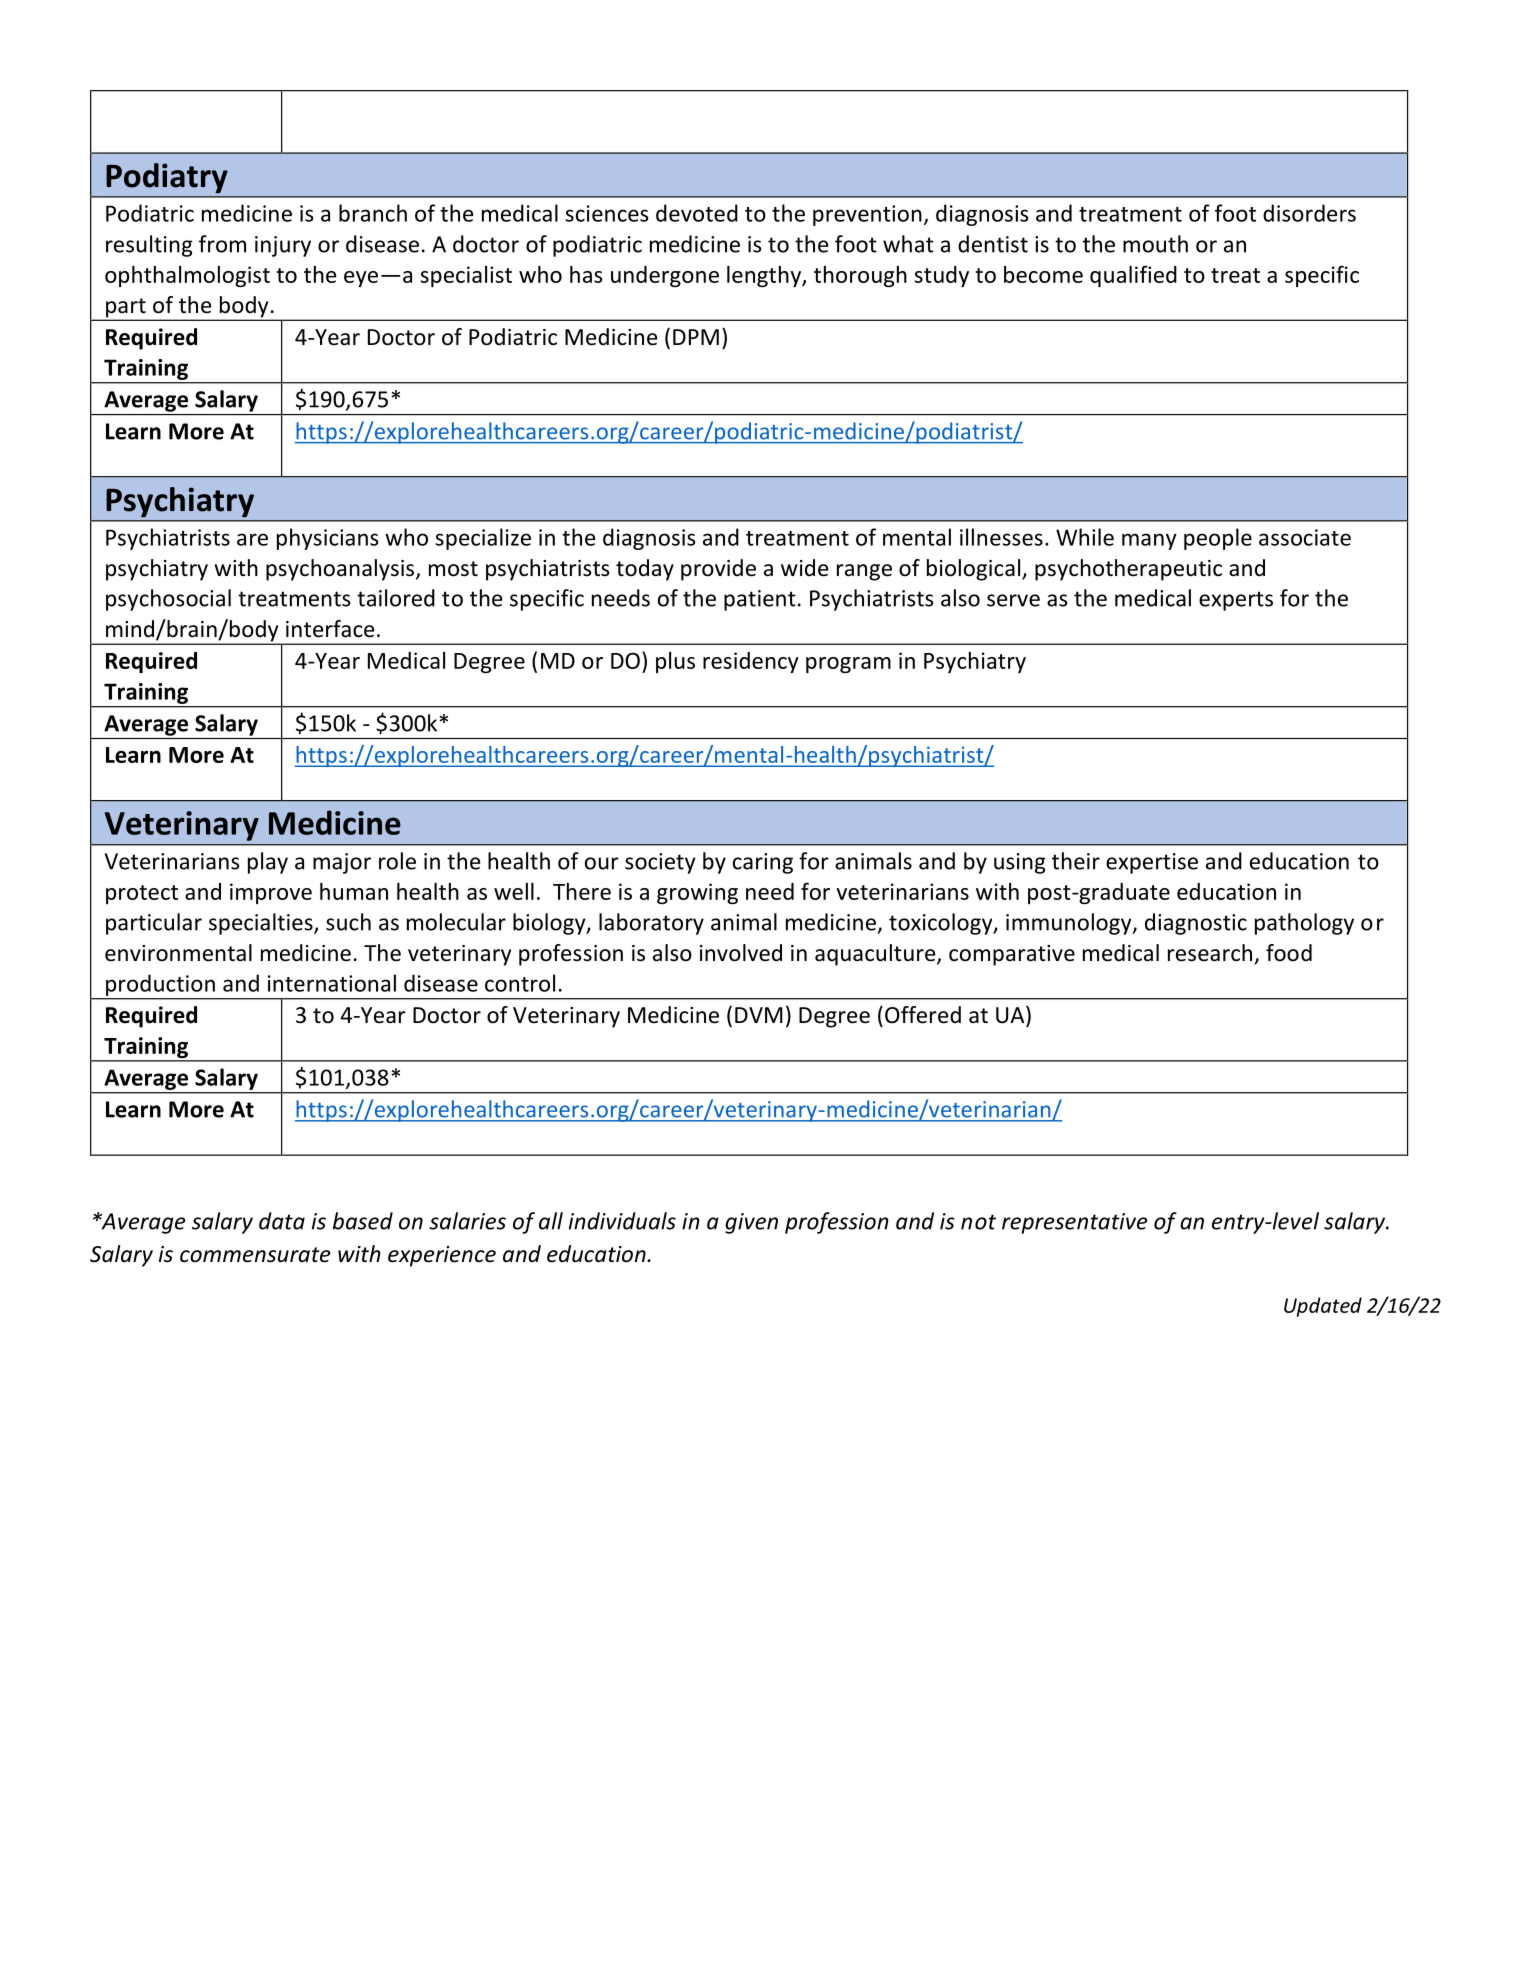 The image size is (1531, 1981). I want to click on expertise, so click(1152, 863).
